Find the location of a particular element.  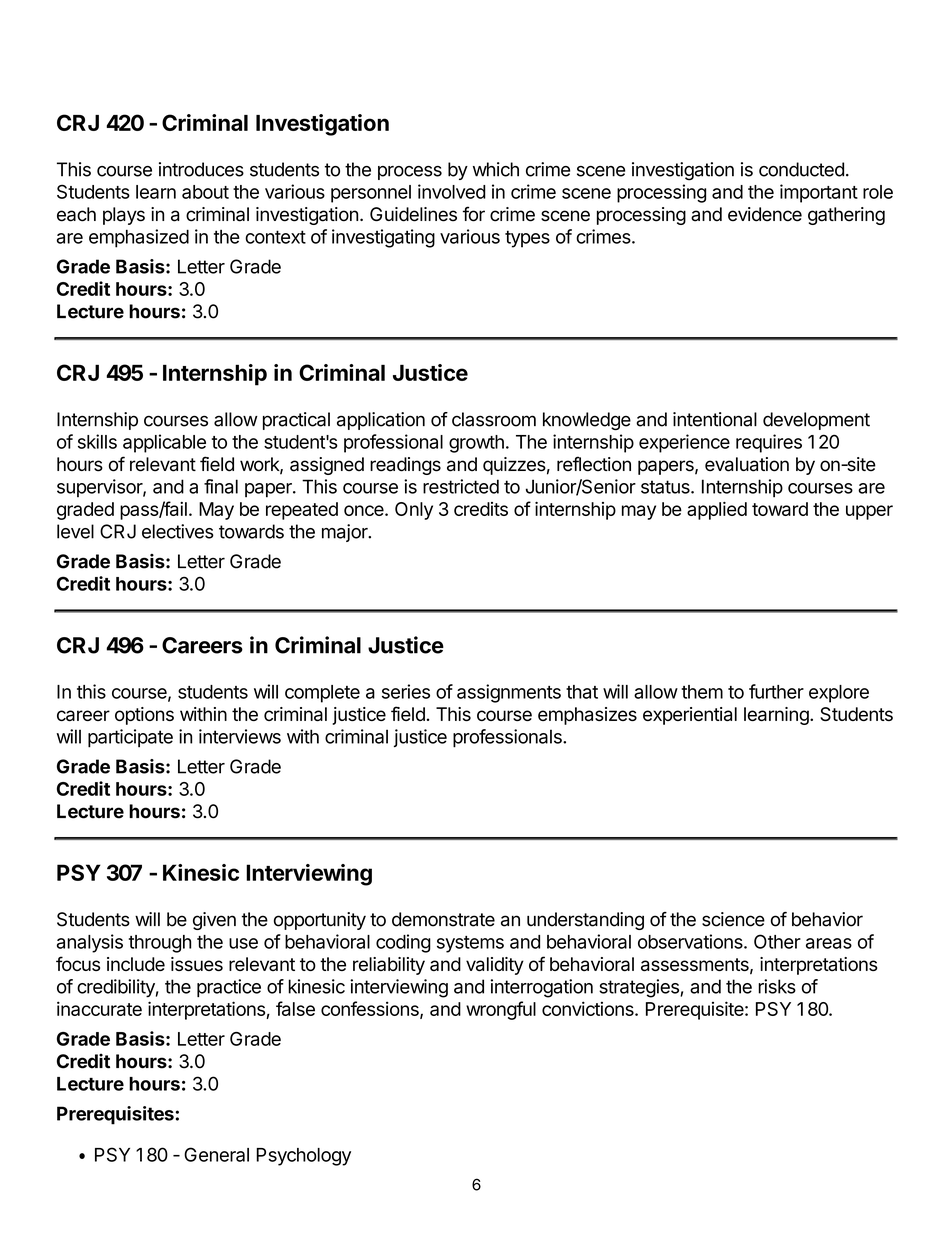

electives is located at coordinates (178, 531).
